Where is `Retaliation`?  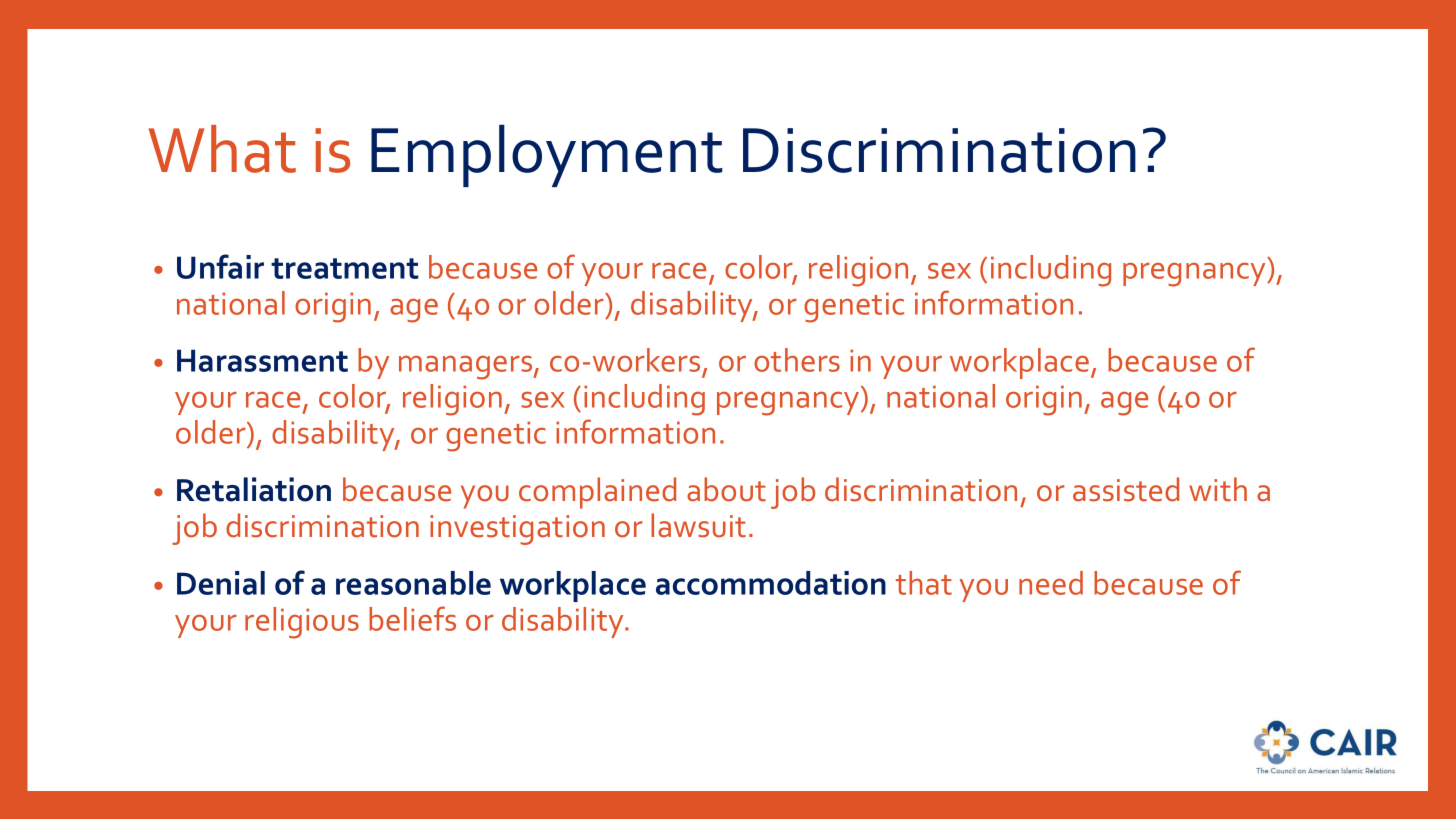 Retaliation is located at coordinates (254, 489).
